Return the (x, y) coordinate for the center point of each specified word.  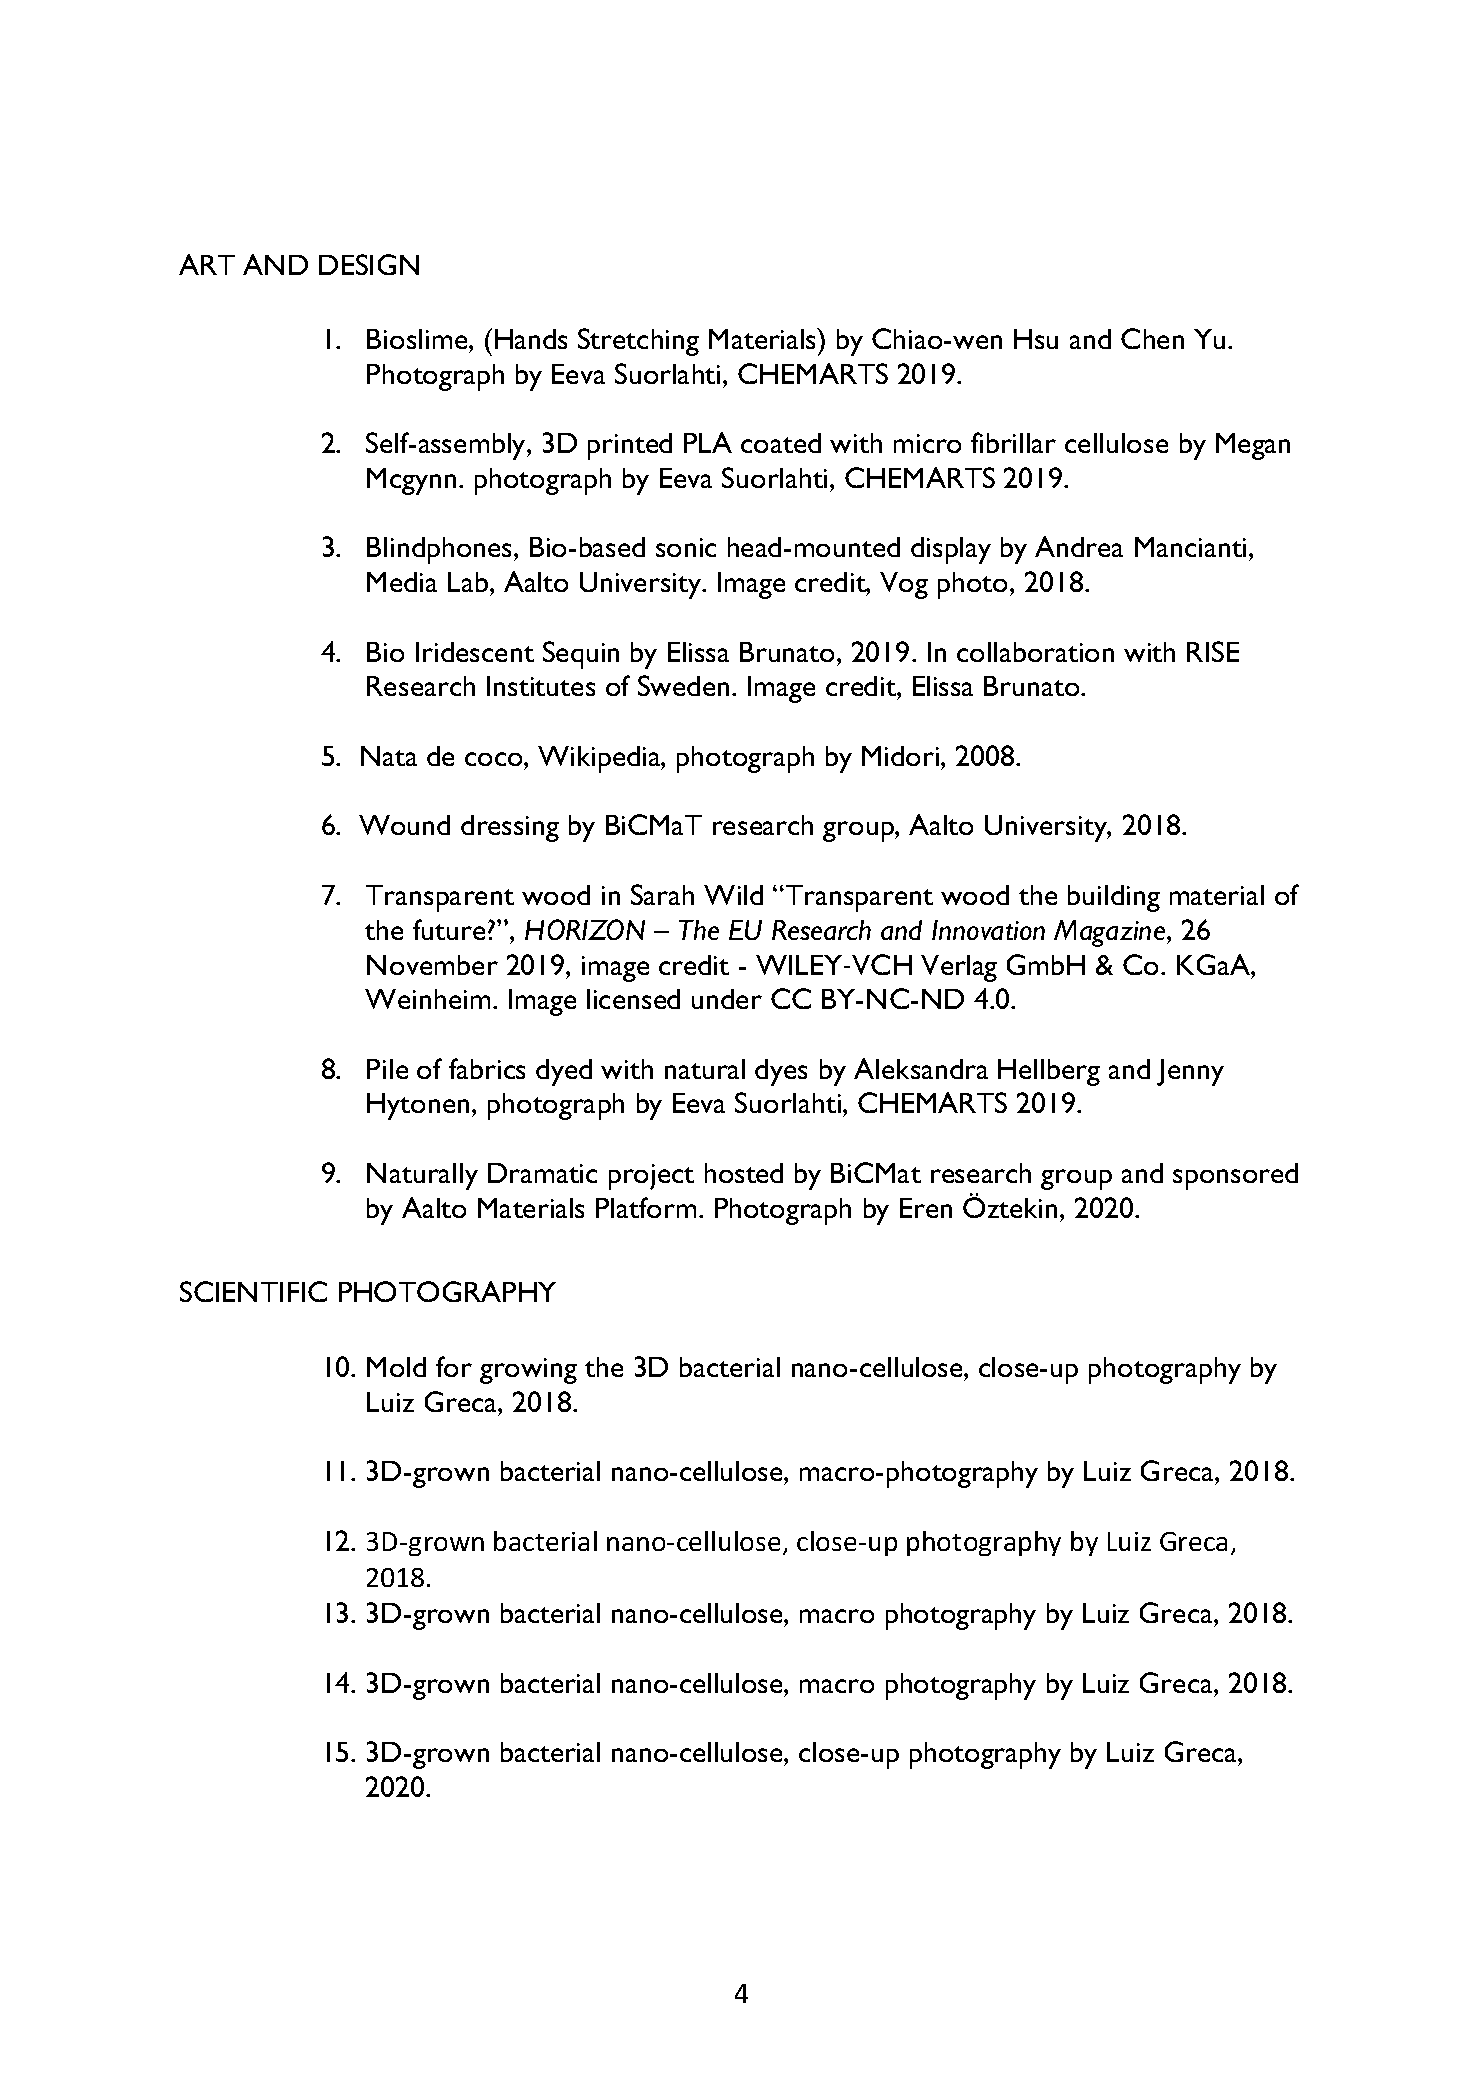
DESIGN (369, 264)
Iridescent (475, 652)
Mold (396, 1367)
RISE (1213, 651)
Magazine (1111, 933)
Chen (1152, 338)
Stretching (638, 342)
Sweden (683, 685)
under (727, 999)
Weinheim (427, 999)
